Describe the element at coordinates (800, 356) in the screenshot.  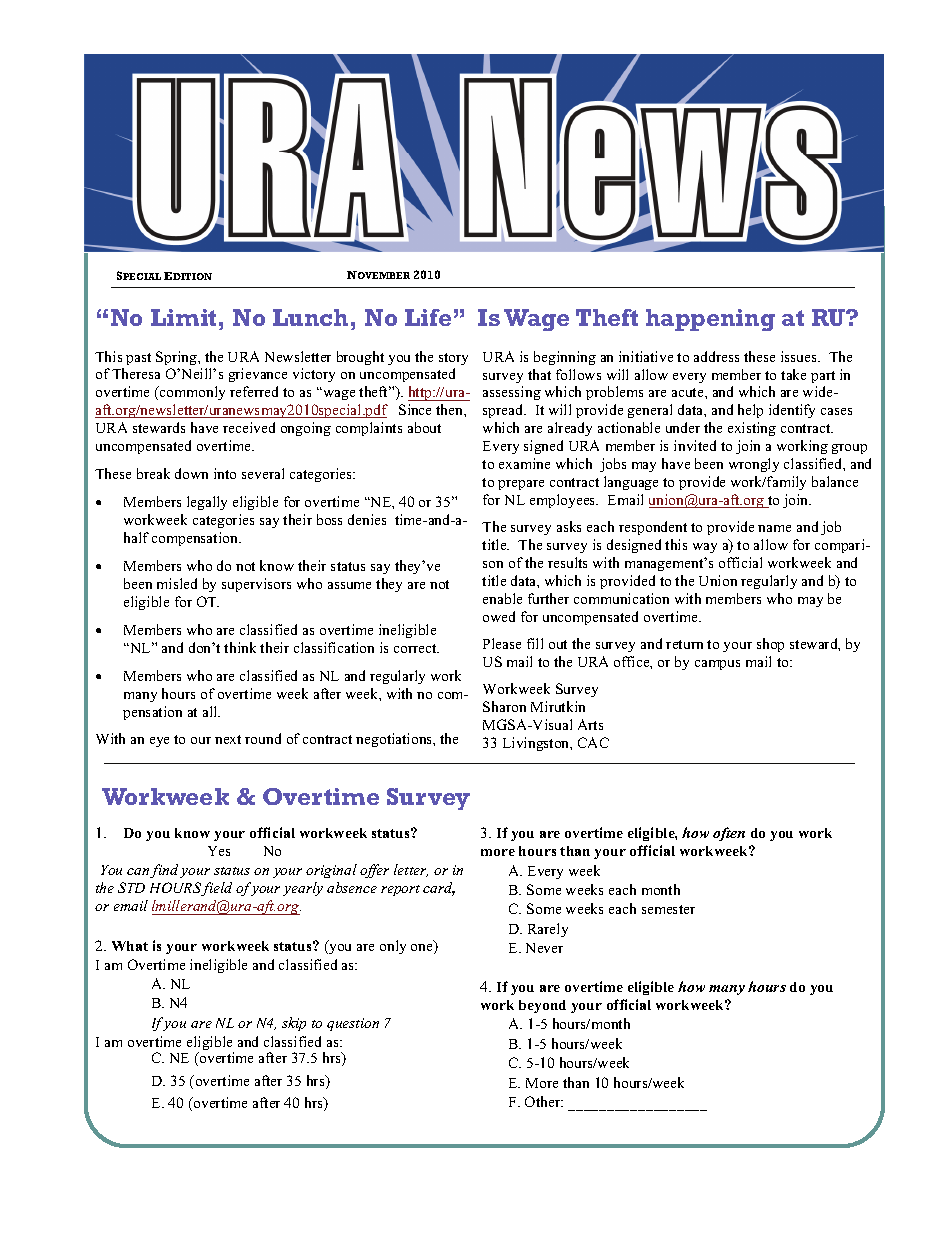
I see `issues` at that location.
